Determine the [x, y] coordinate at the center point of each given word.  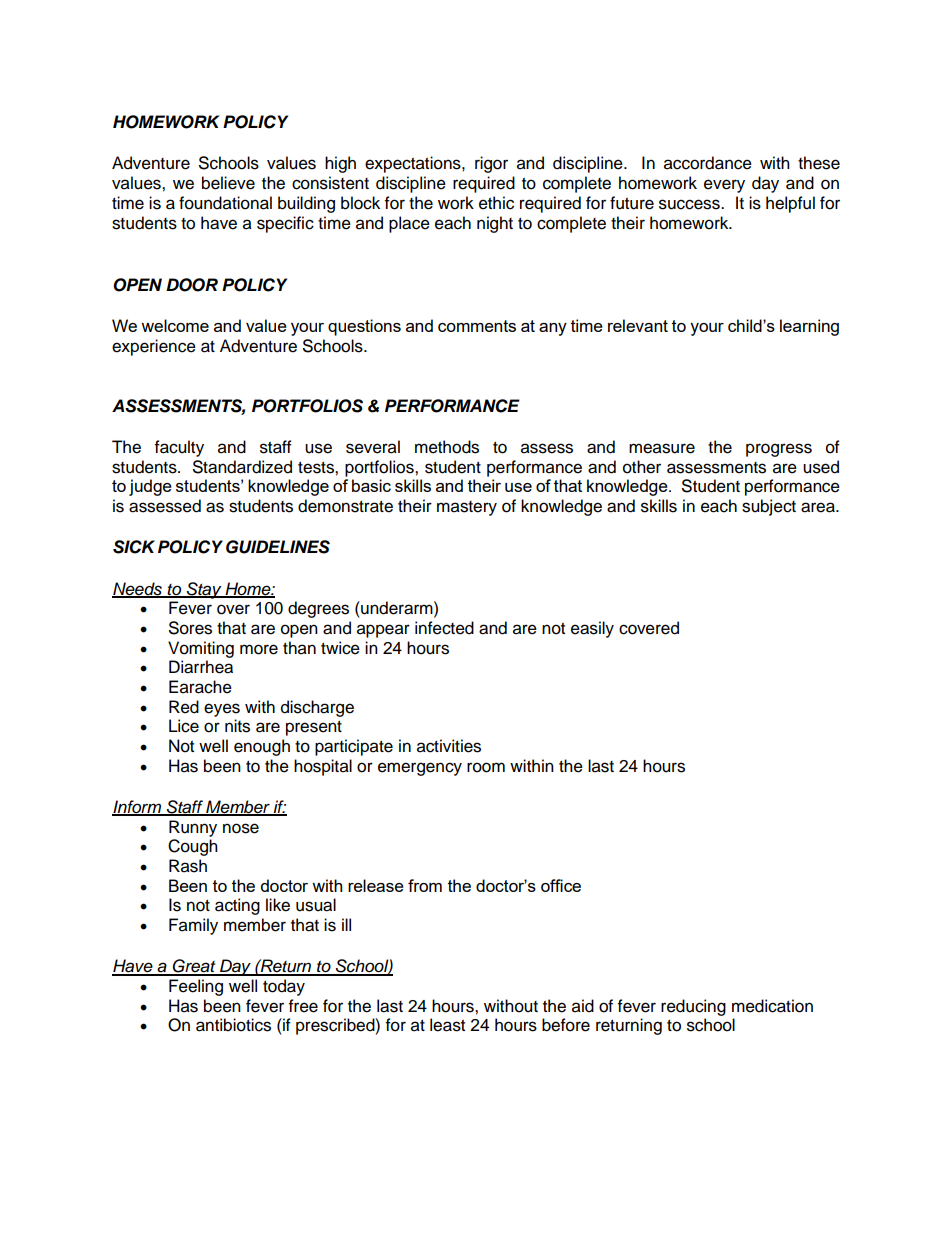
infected [444, 628]
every [724, 186]
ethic [496, 203]
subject [769, 507]
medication [772, 1006]
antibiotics [233, 1025]
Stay [204, 590]
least [447, 1025]
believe [228, 183]
